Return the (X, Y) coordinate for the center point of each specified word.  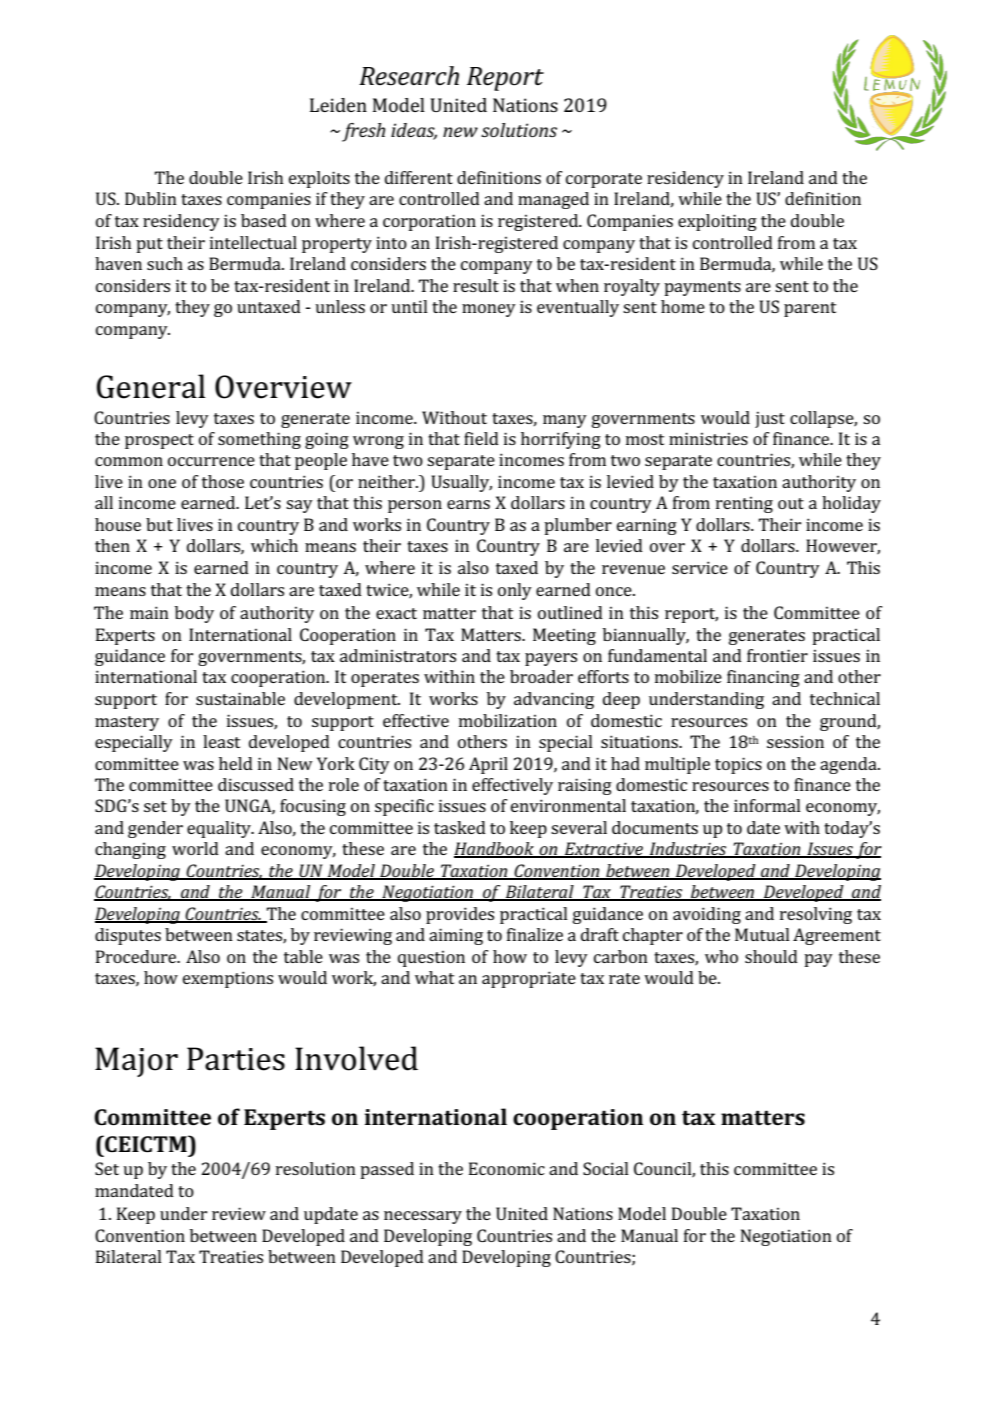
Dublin (151, 198)
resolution (316, 1168)
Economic (507, 1168)
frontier (777, 655)
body (194, 614)
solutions (519, 130)
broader (541, 676)
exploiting (717, 222)
